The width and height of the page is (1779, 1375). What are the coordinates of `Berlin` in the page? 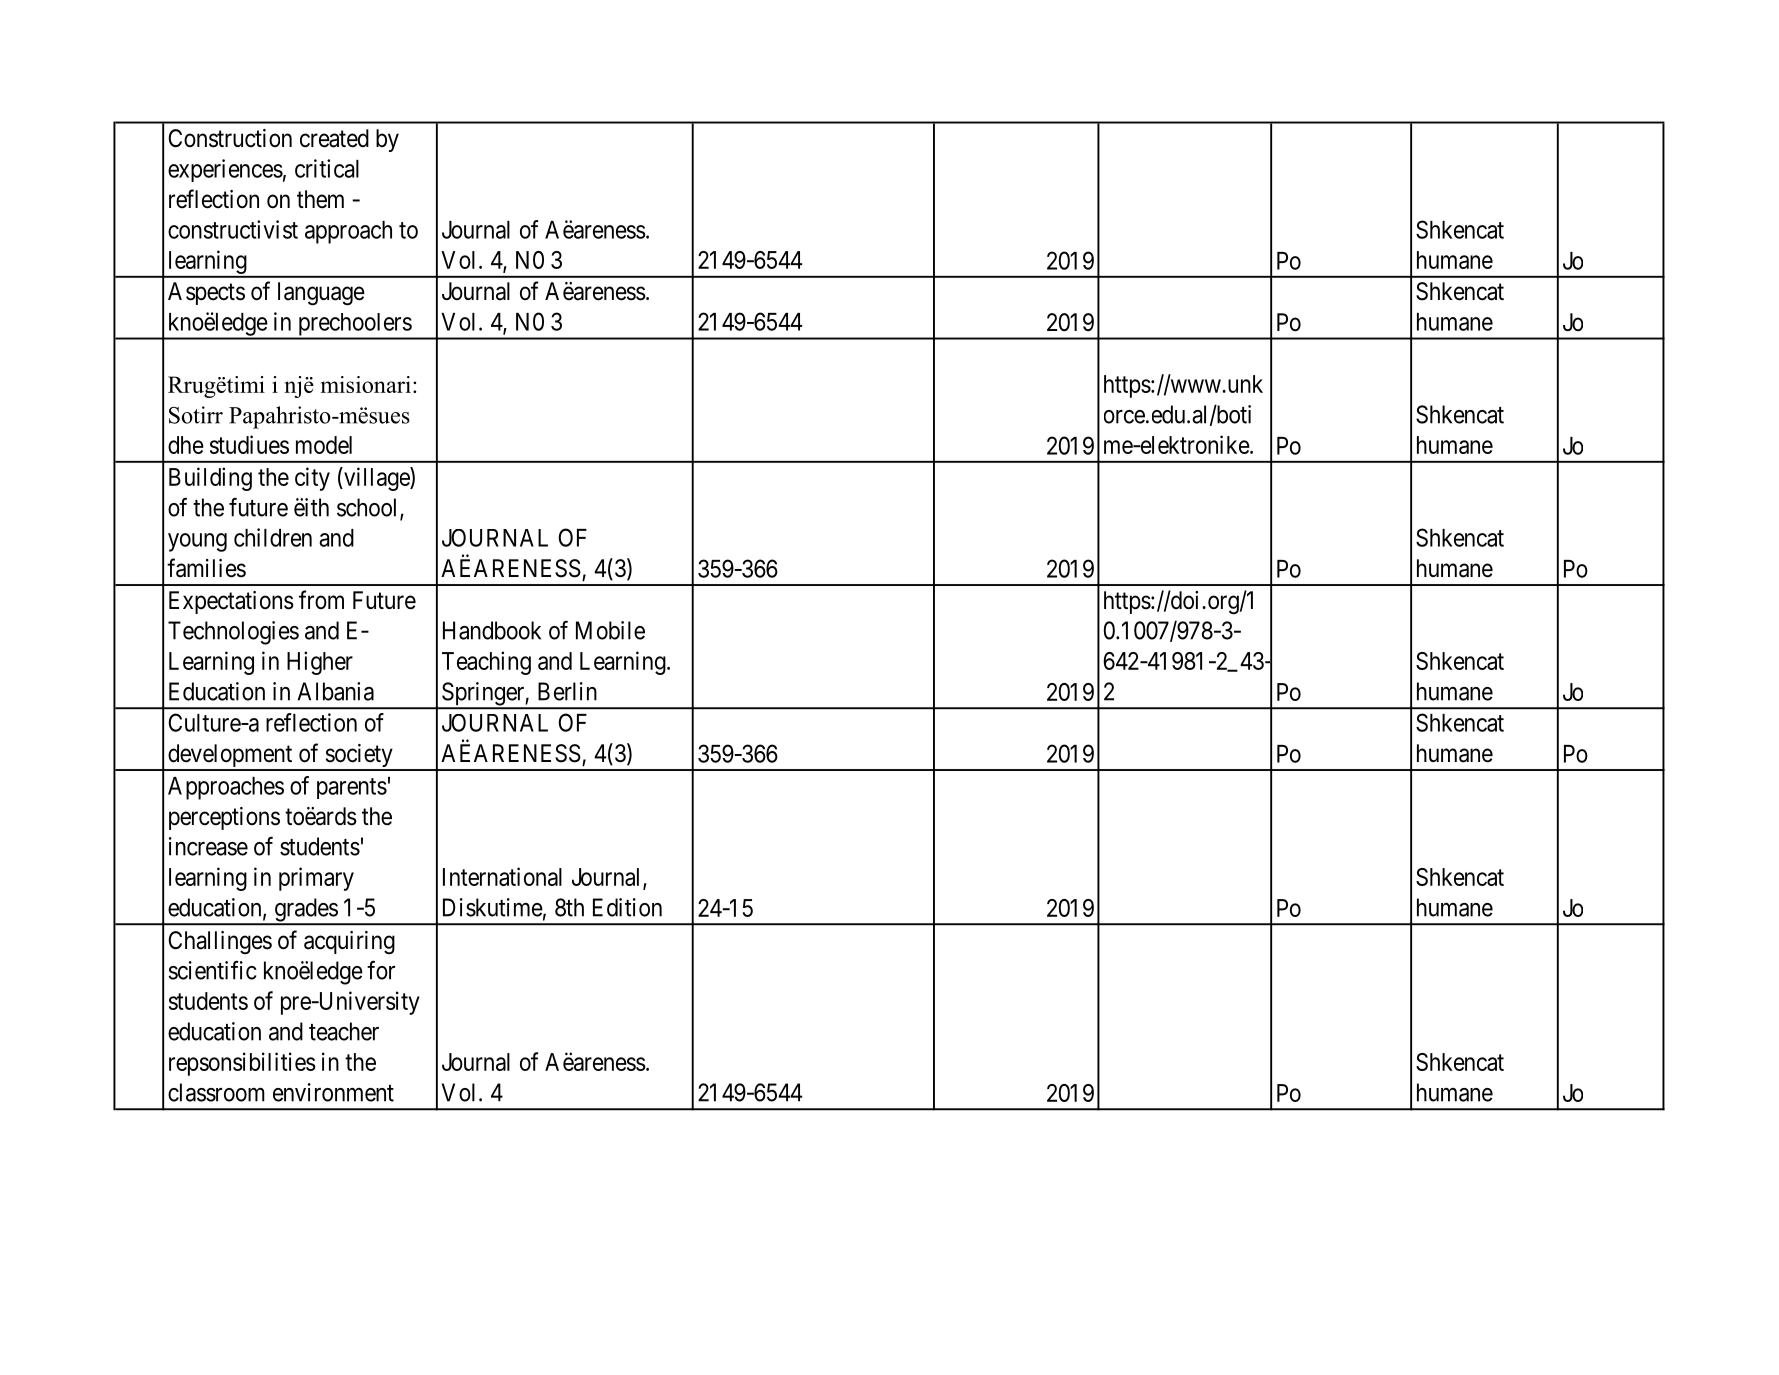 It's located at (567, 691).
